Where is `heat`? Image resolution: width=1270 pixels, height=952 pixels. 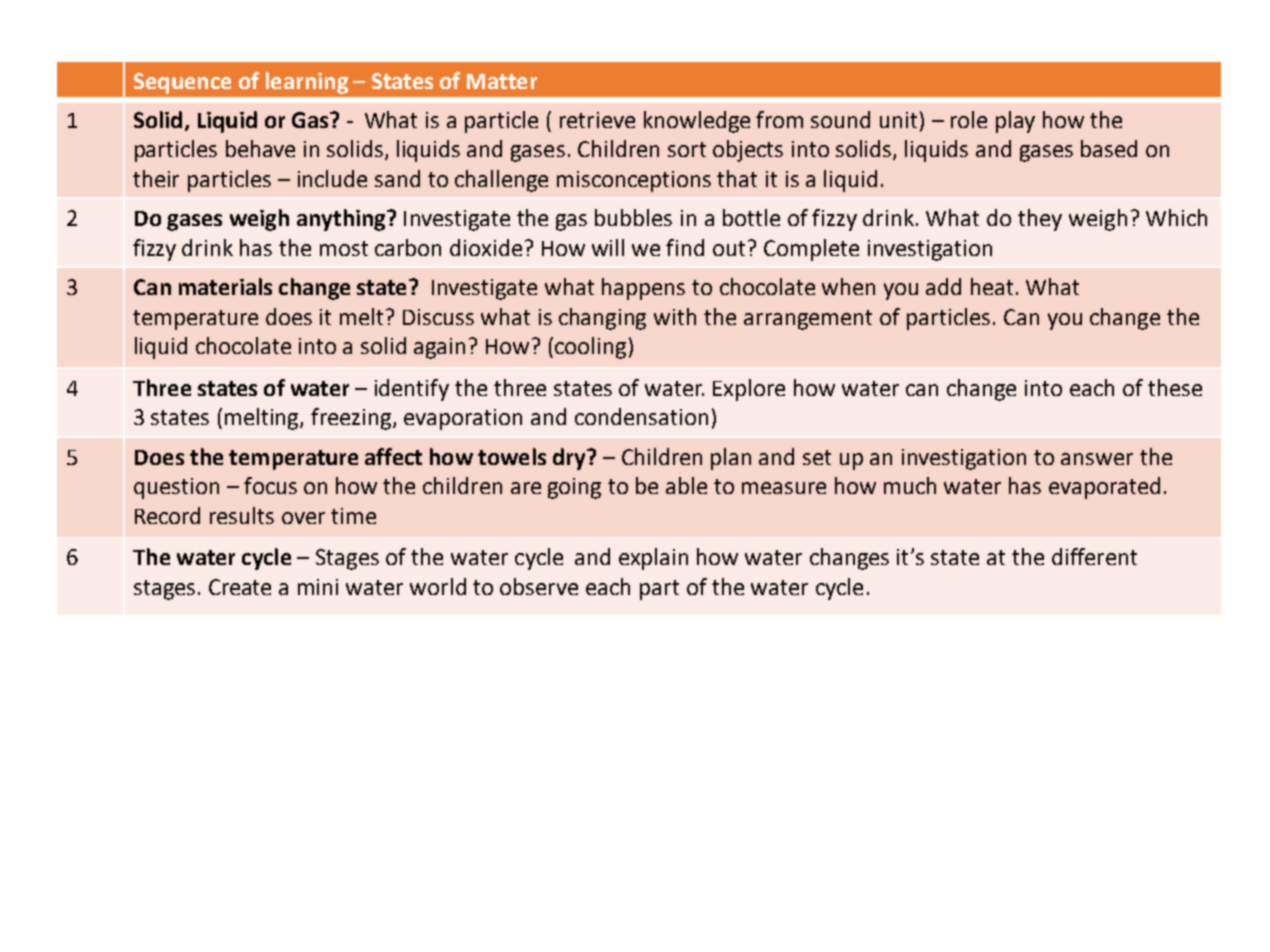
heat is located at coordinates (992, 286).
